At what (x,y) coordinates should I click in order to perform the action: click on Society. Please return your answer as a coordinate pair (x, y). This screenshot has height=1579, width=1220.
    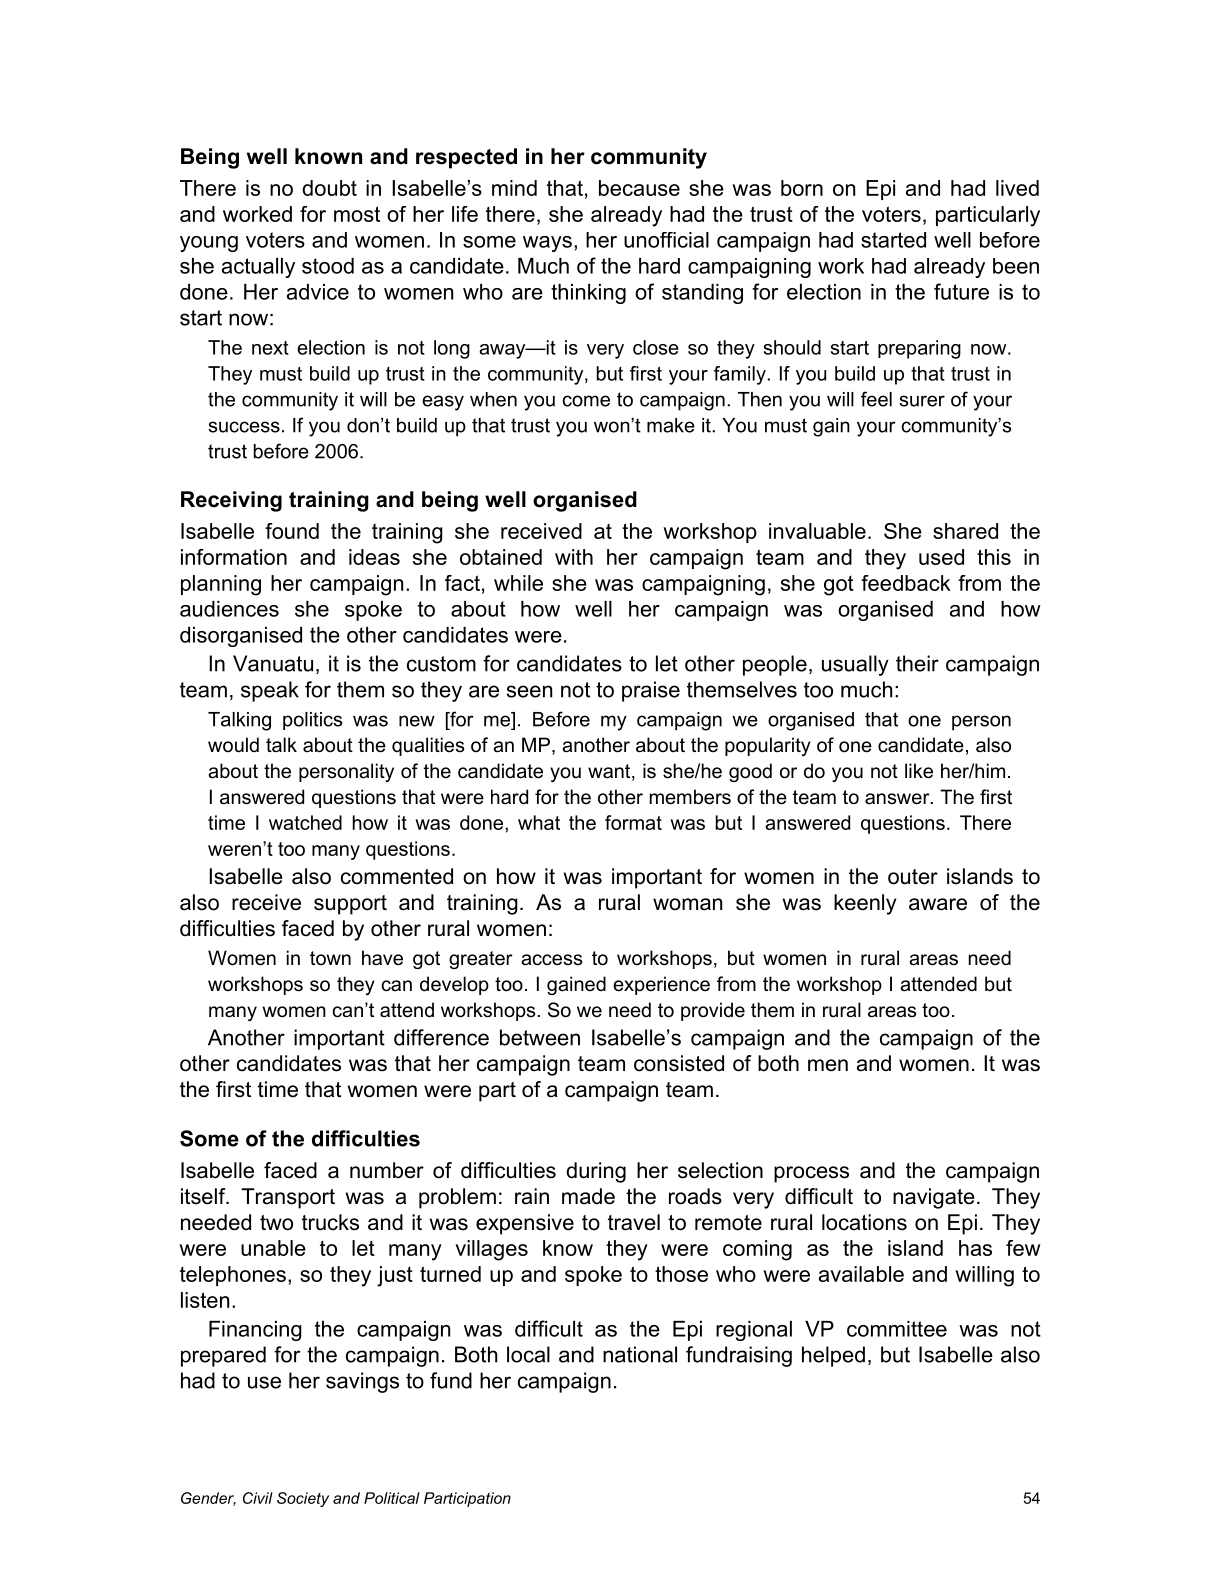
    Looking at the image, I should click on (303, 1499).
